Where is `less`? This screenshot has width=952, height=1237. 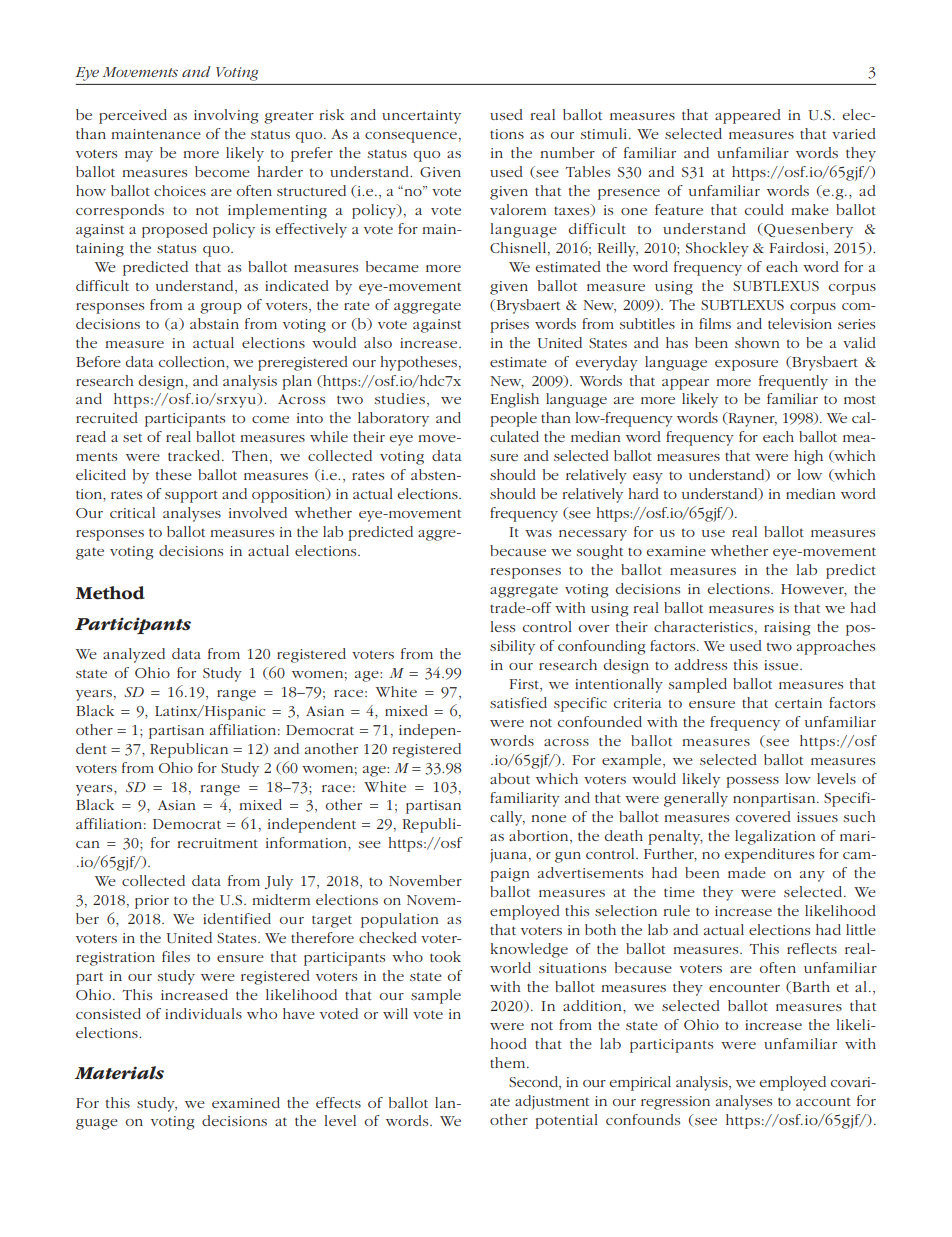
less is located at coordinates (502, 626).
